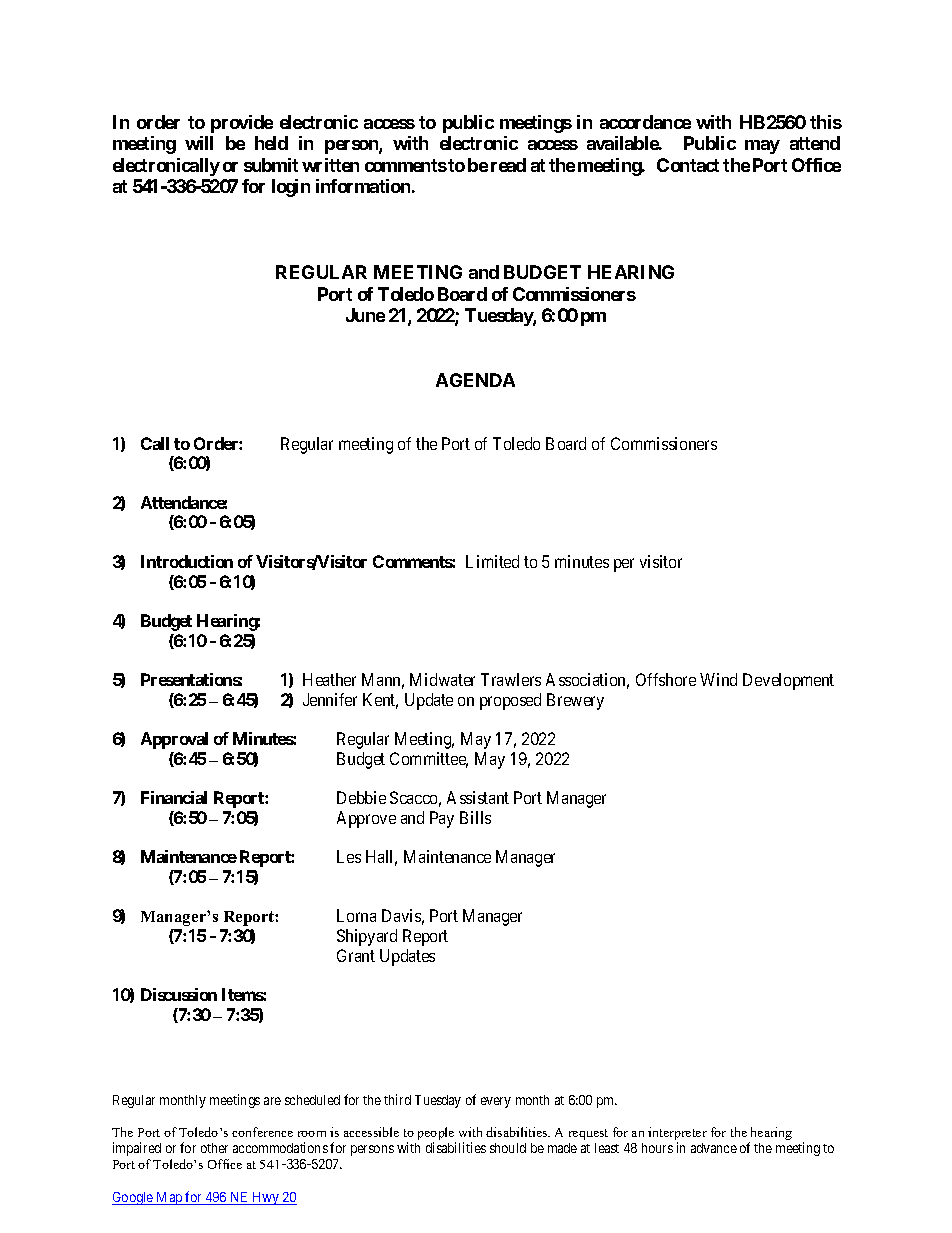  Describe the element at coordinates (174, 797) in the screenshot. I see `Financial` at that location.
